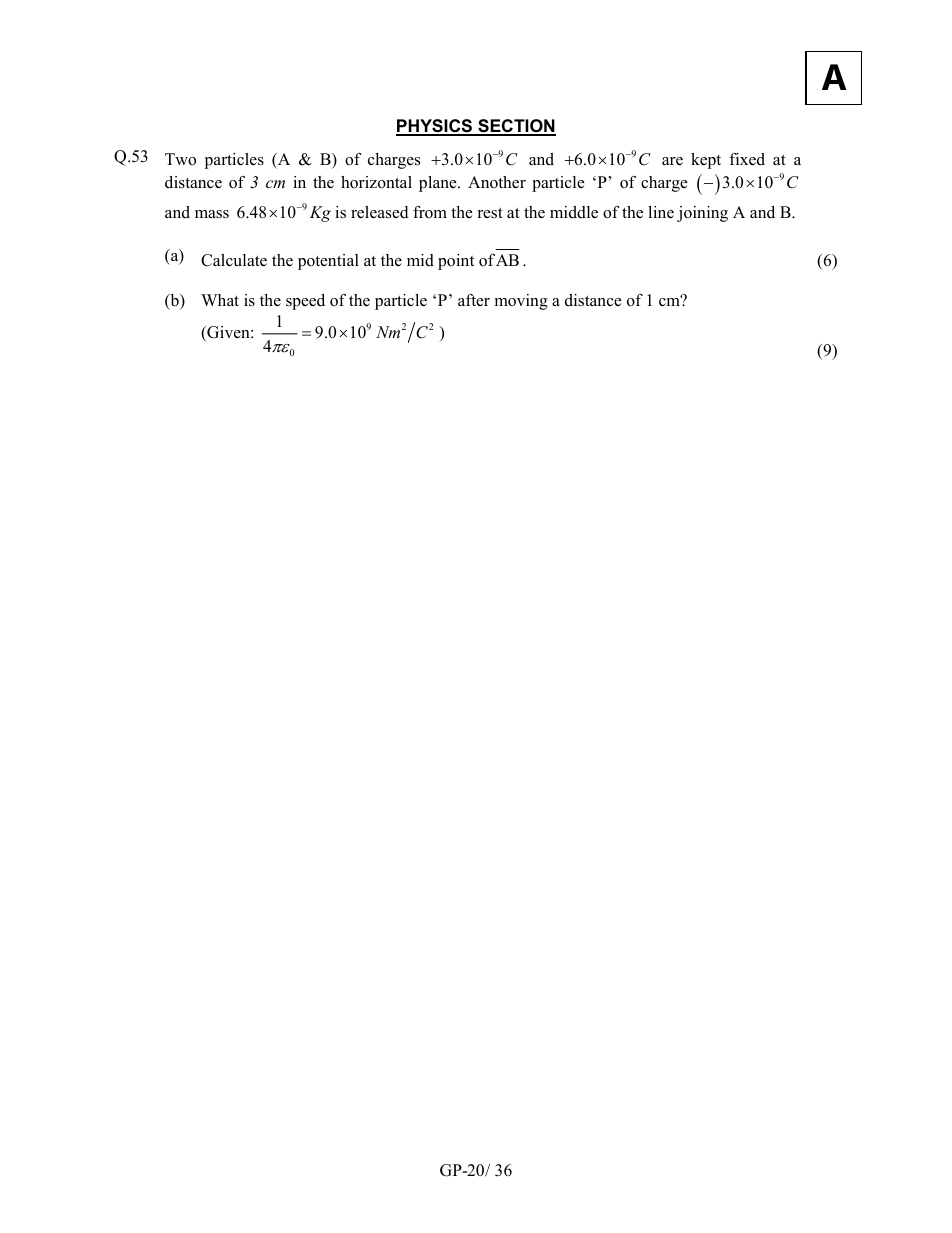  I want to click on PHYSICS, so click(435, 127).
